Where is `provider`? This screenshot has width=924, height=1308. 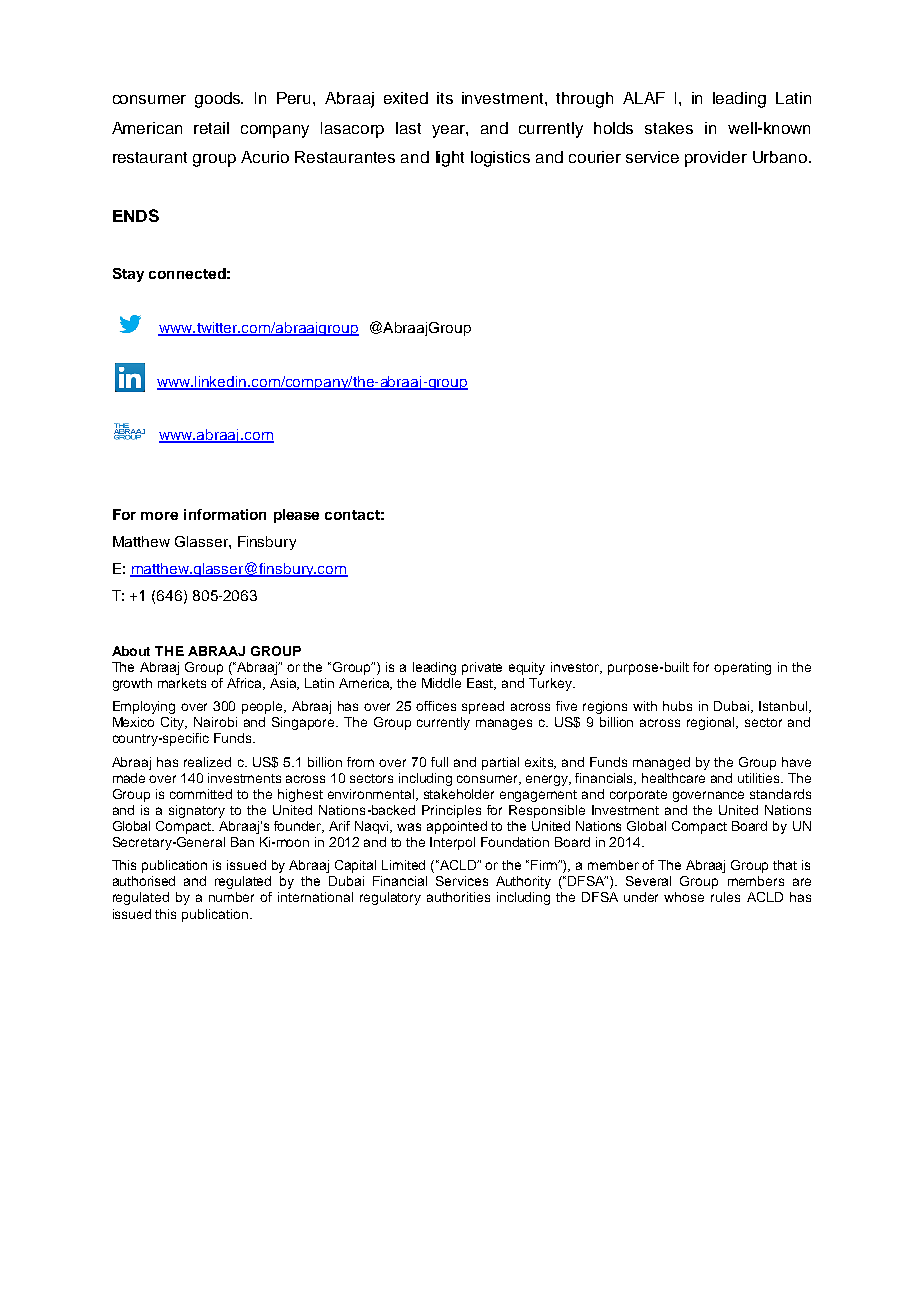
provider is located at coordinates (716, 159).
